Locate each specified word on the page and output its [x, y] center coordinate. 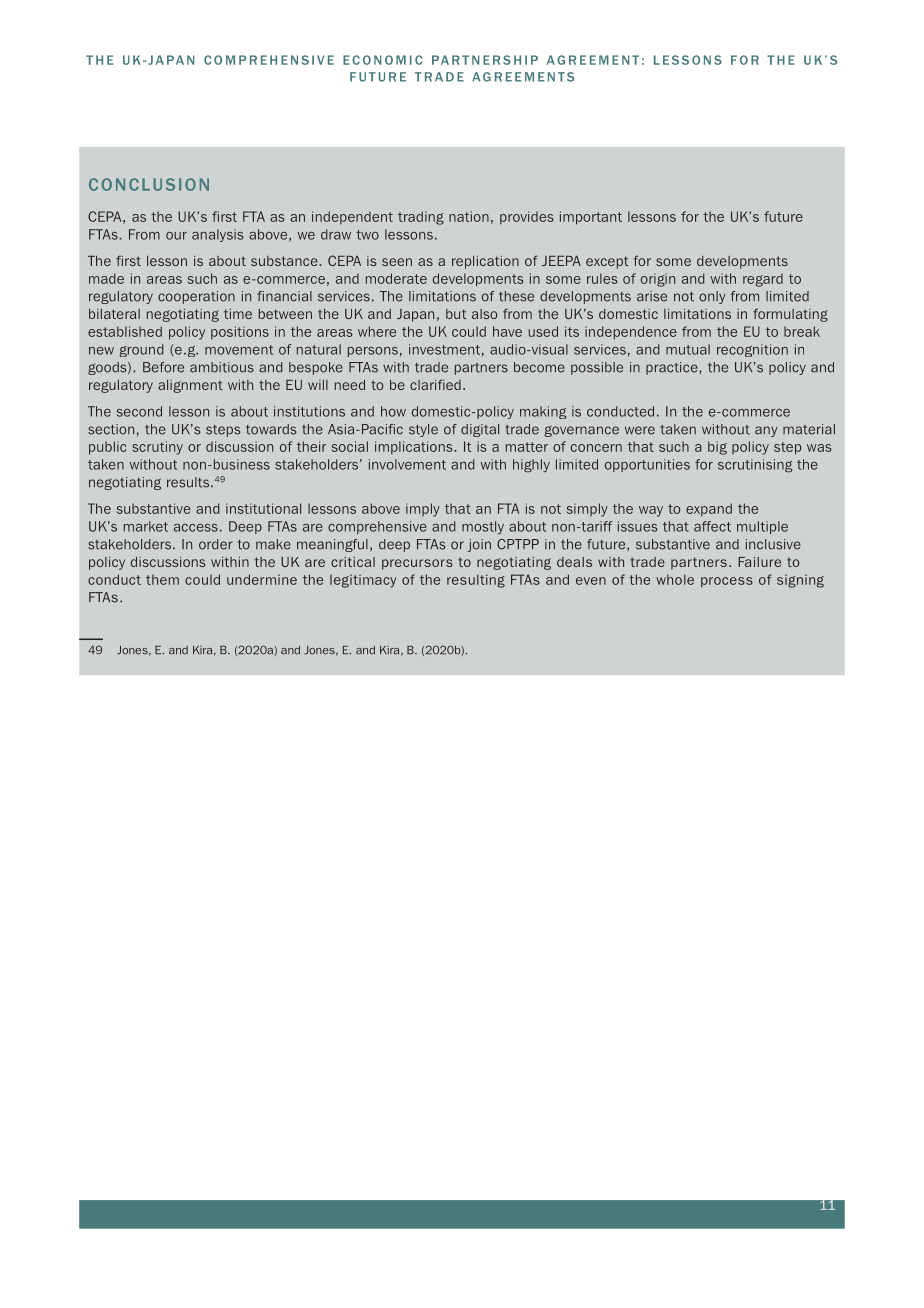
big [717, 448]
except [607, 262]
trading [421, 218]
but [456, 314]
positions [240, 332]
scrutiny [157, 448]
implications [415, 447]
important [591, 218]
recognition [752, 350]
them [162, 580]
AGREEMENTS [523, 77]
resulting [476, 581]
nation [469, 216]
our [176, 236]
